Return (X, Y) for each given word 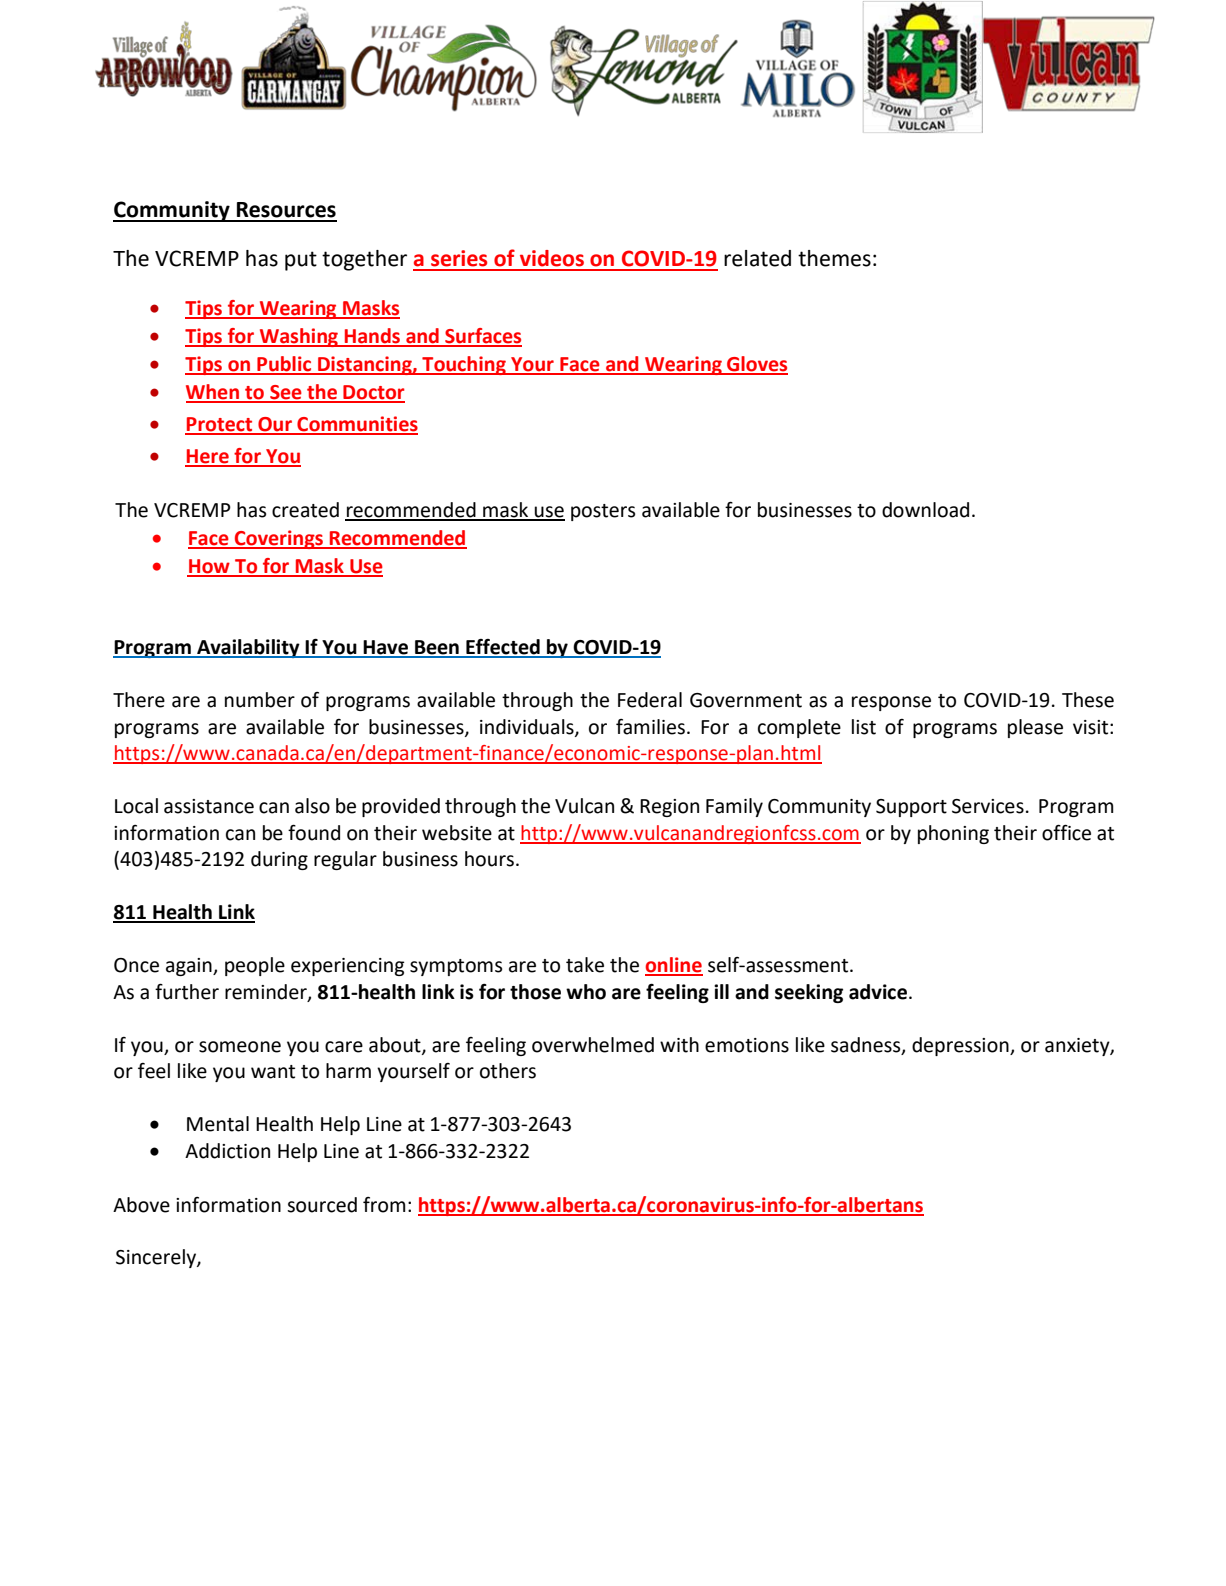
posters (603, 512)
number (260, 700)
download (925, 510)
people (255, 966)
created (305, 510)
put (301, 261)
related (757, 258)
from (384, 1205)
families (652, 727)
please (1035, 728)
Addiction (227, 1151)
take (585, 965)
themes (834, 258)
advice (878, 992)
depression (961, 1046)
